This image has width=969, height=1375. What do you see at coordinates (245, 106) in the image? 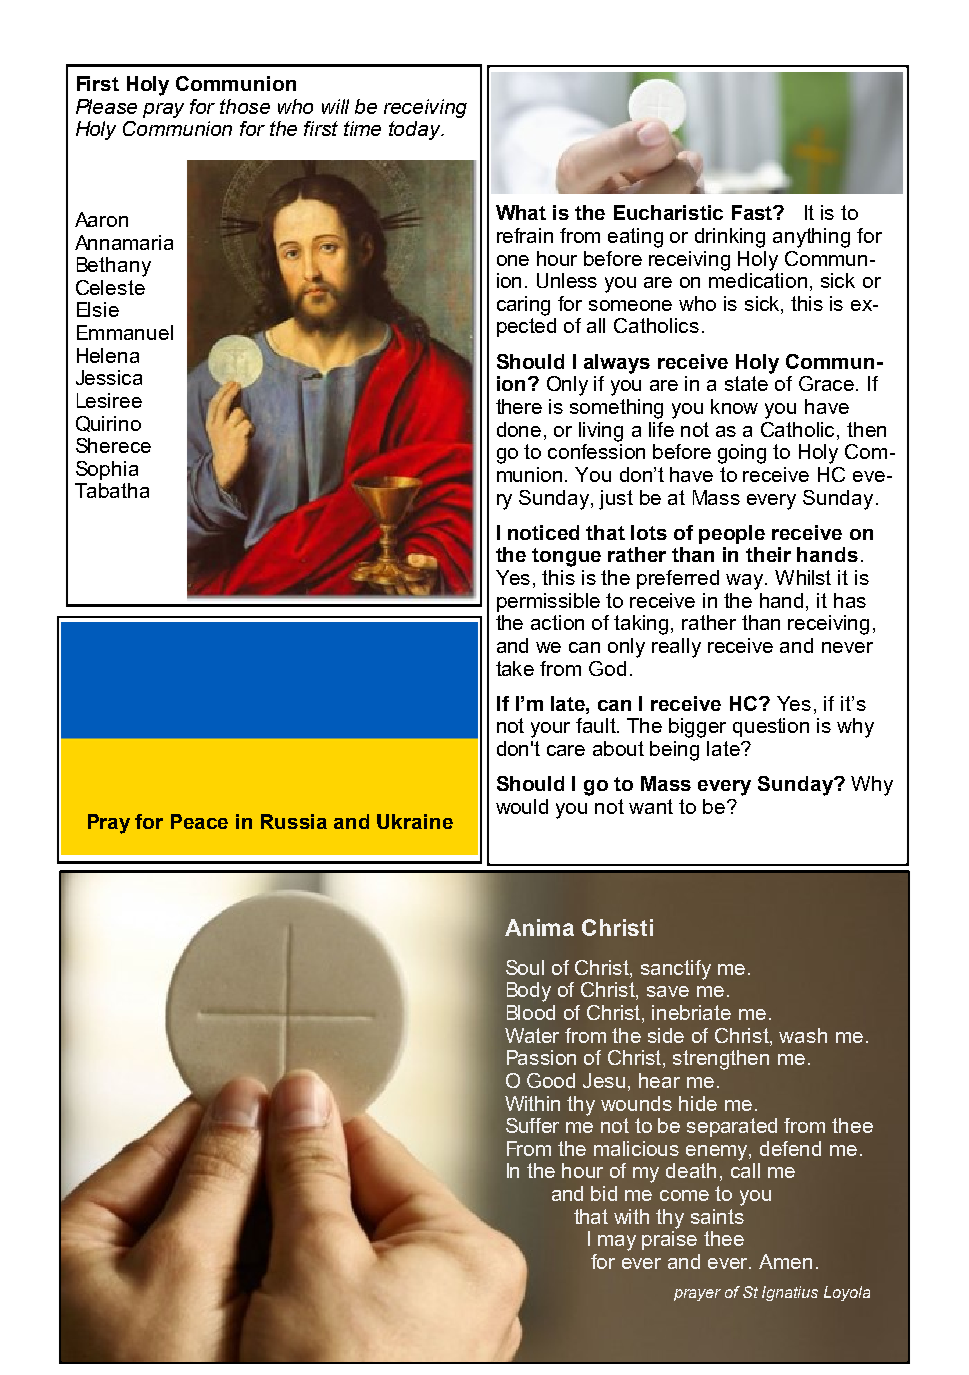
I see `those` at bounding box center [245, 106].
